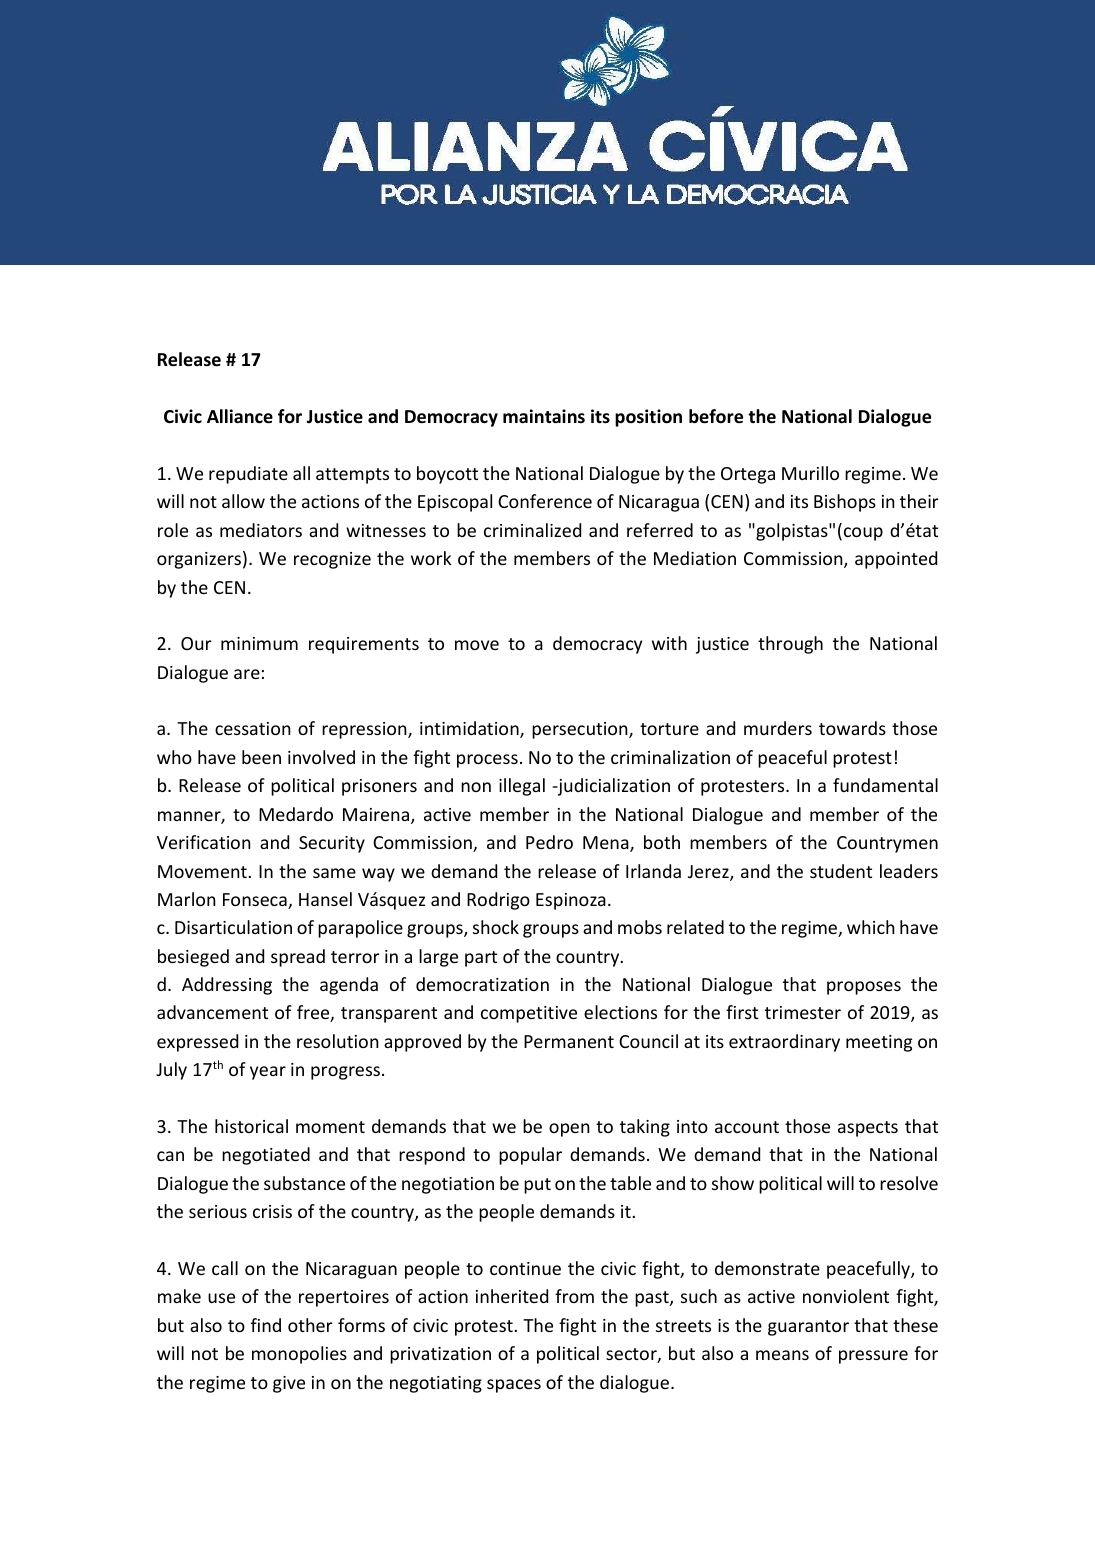  What do you see at coordinates (248, 475) in the screenshot?
I see `repudiate` at bounding box center [248, 475].
